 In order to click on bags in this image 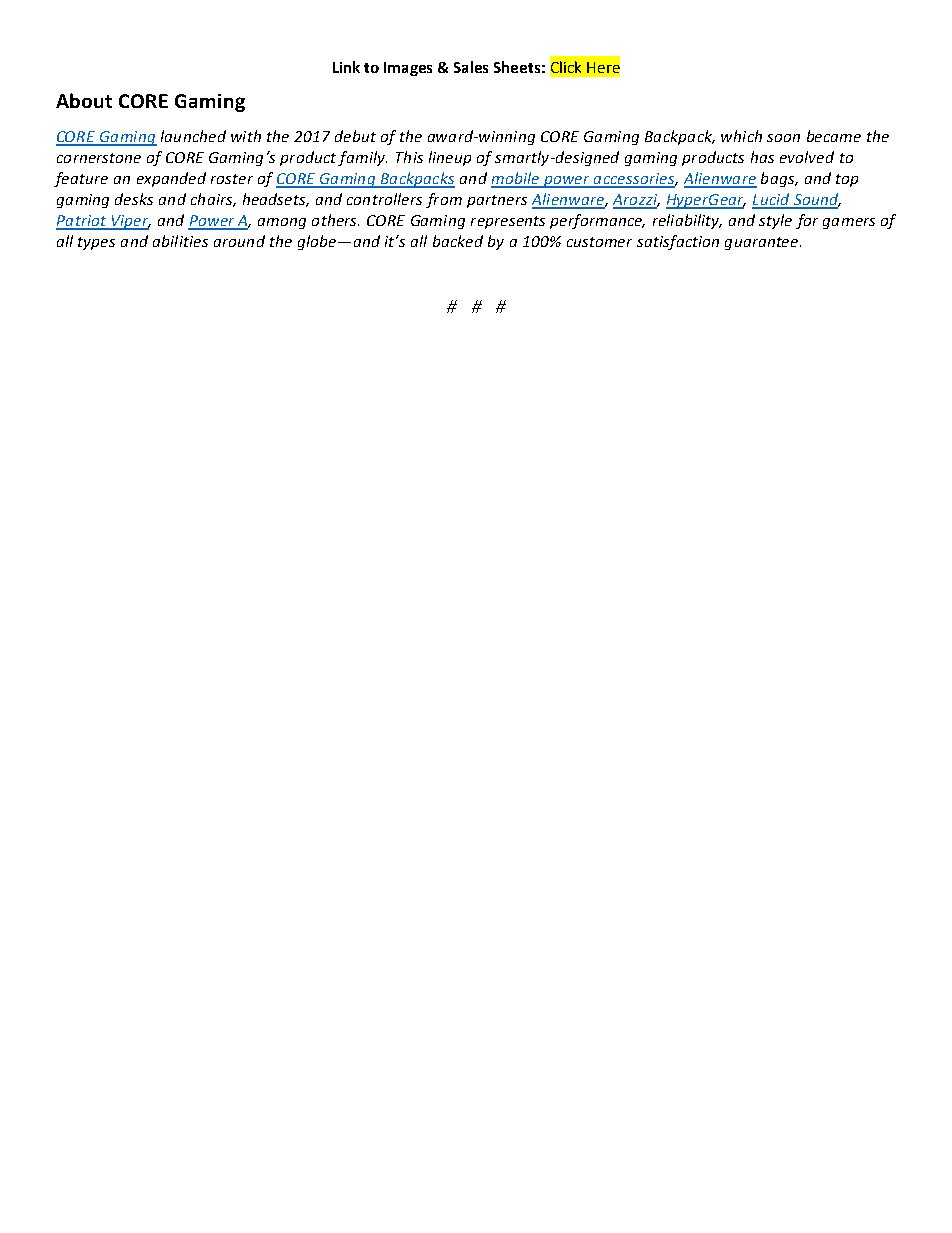, I will do `click(779, 179)`.
